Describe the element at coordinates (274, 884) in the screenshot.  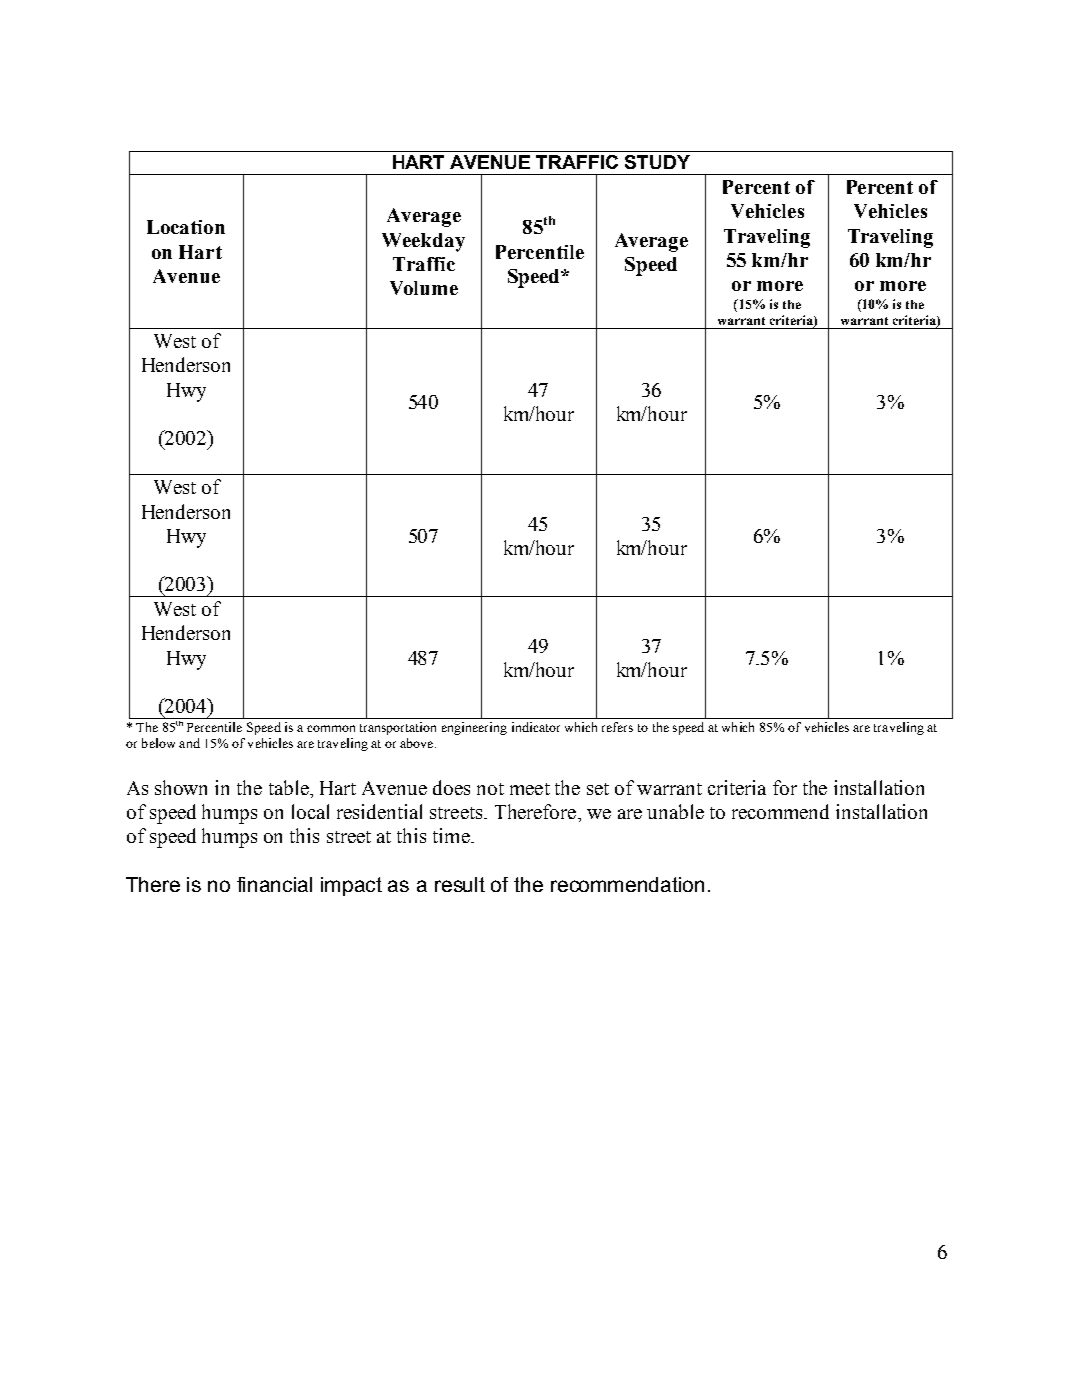
I see `financial` at that location.
